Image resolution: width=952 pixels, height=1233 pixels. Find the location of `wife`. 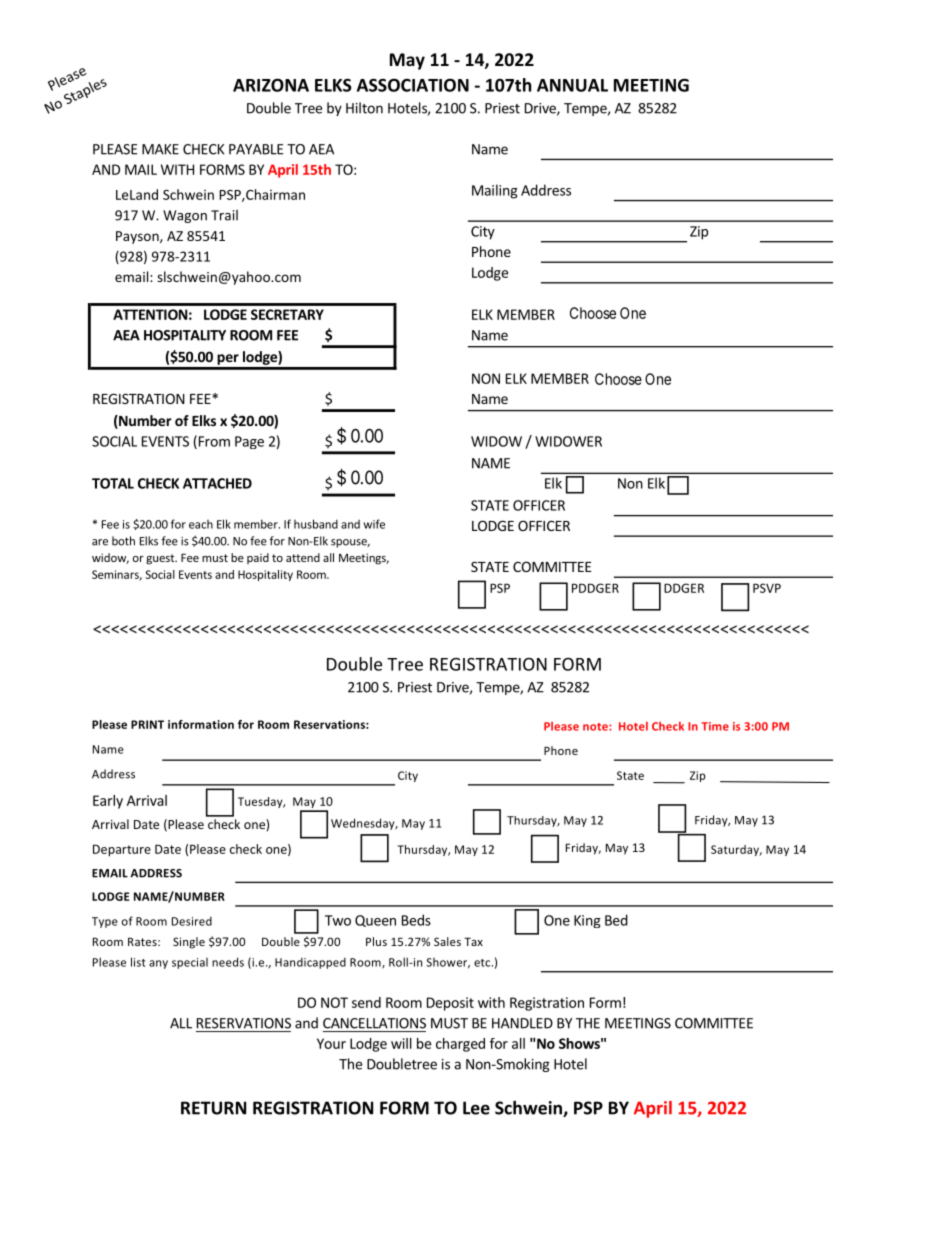

wife is located at coordinates (374, 524).
